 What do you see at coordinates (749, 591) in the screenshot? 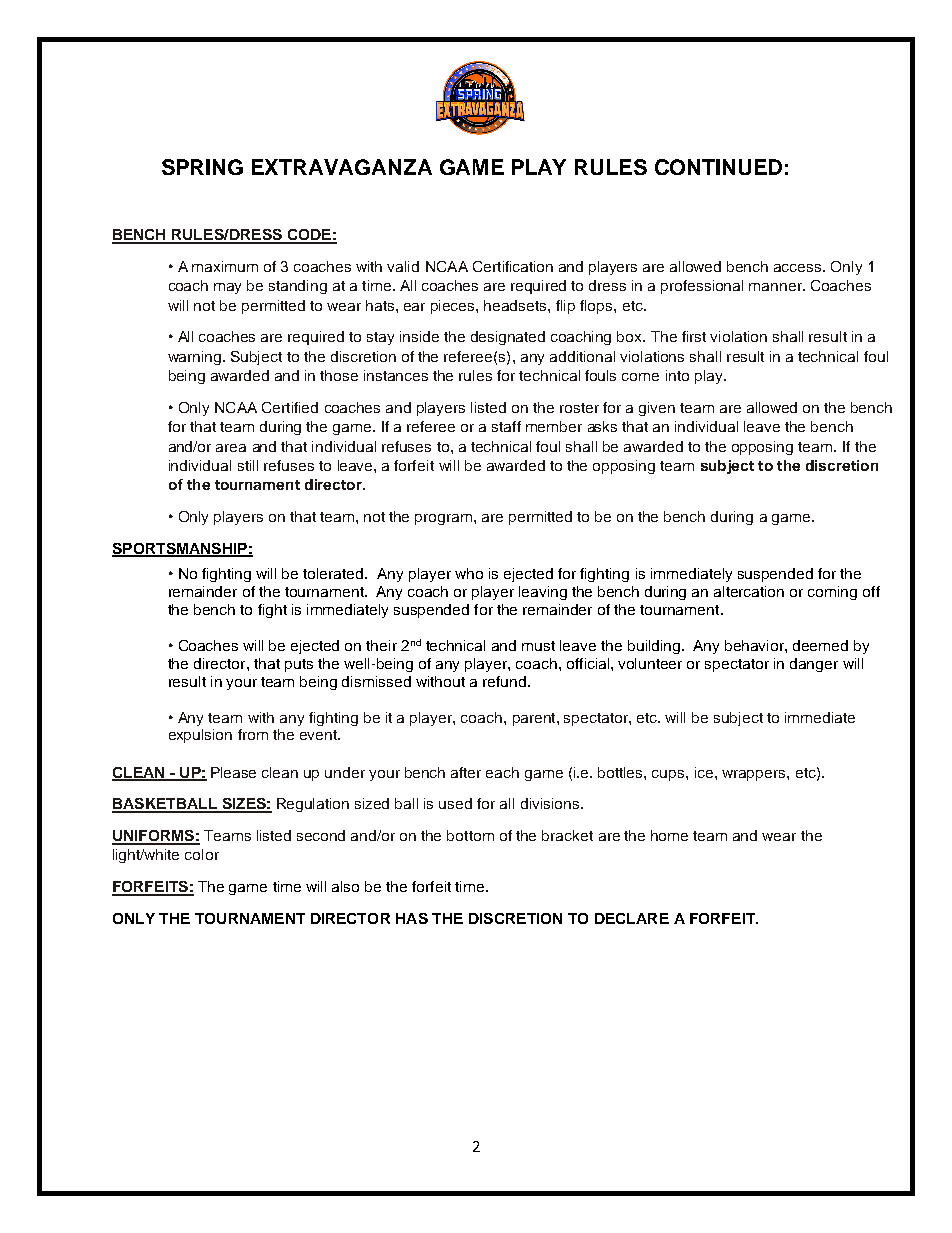
I see `altercation` at bounding box center [749, 591].
